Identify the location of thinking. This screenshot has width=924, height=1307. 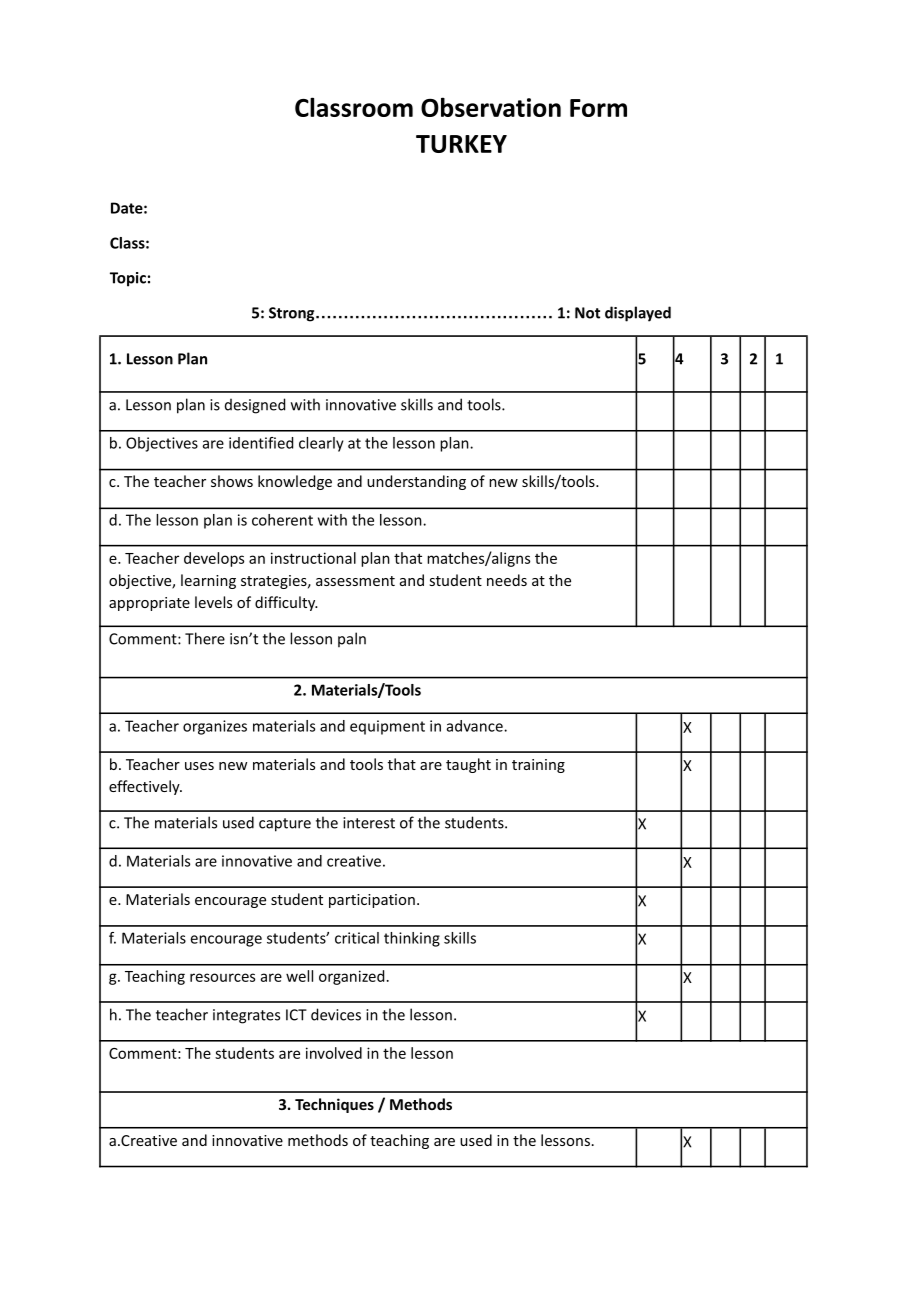
(412, 939).
